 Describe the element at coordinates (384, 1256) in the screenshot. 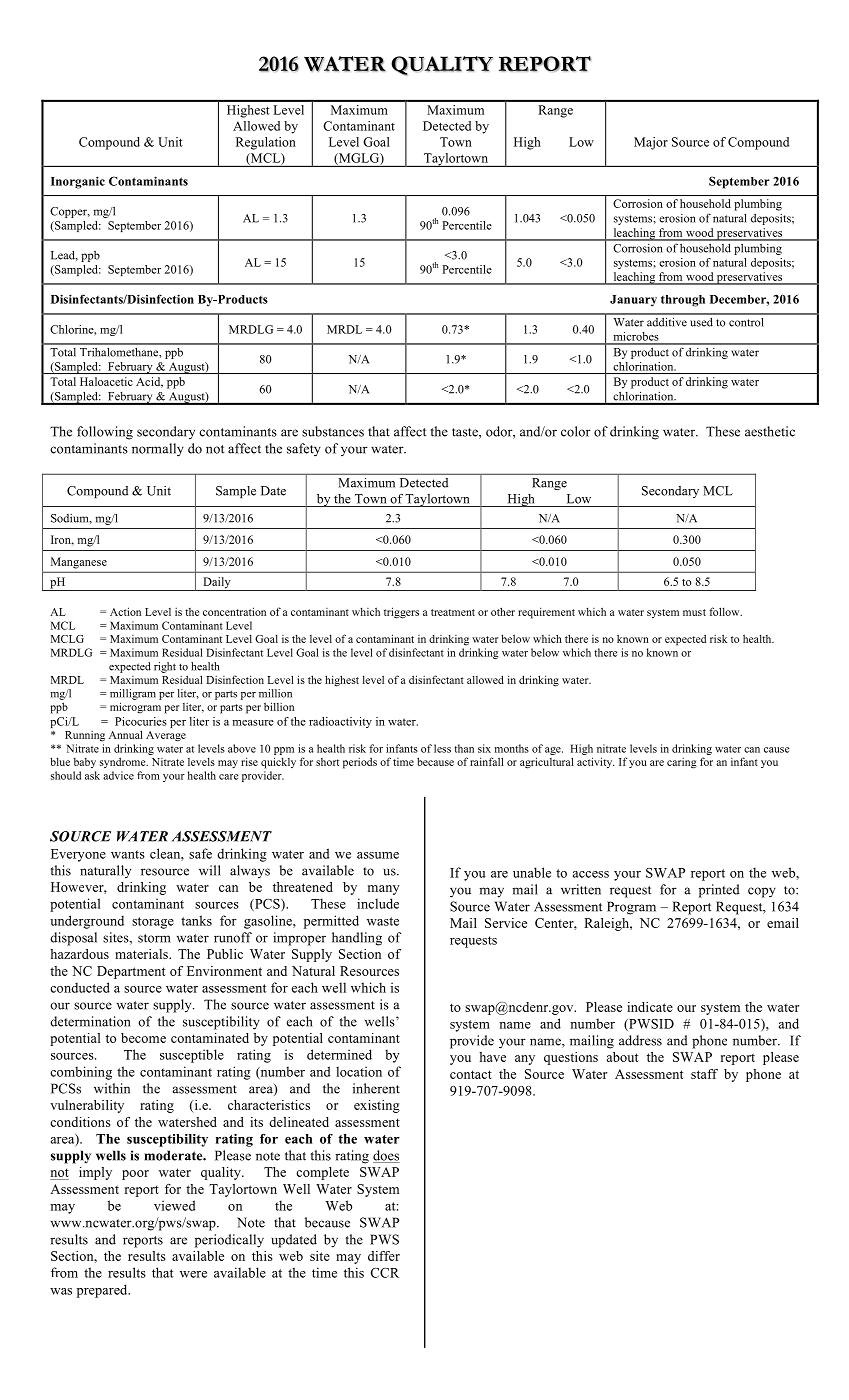

I see `differ` at that location.
